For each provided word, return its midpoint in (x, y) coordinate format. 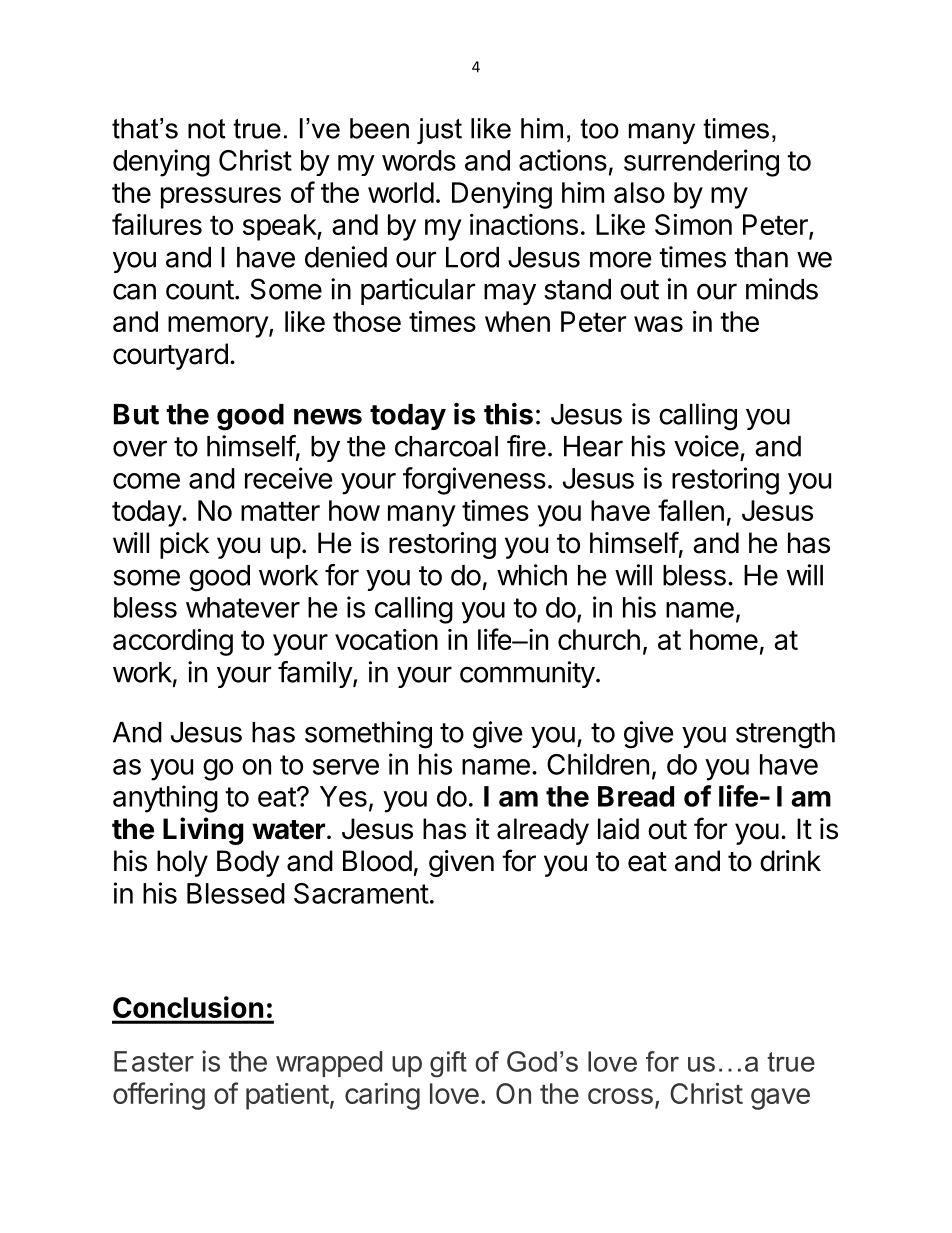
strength (785, 735)
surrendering (701, 163)
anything (165, 799)
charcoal (446, 446)
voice (706, 446)
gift (448, 1064)
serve (346, 767)
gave (780, 1099)
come (146, 481)
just (439, 131)
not (207, 129)
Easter (154, 1061)
